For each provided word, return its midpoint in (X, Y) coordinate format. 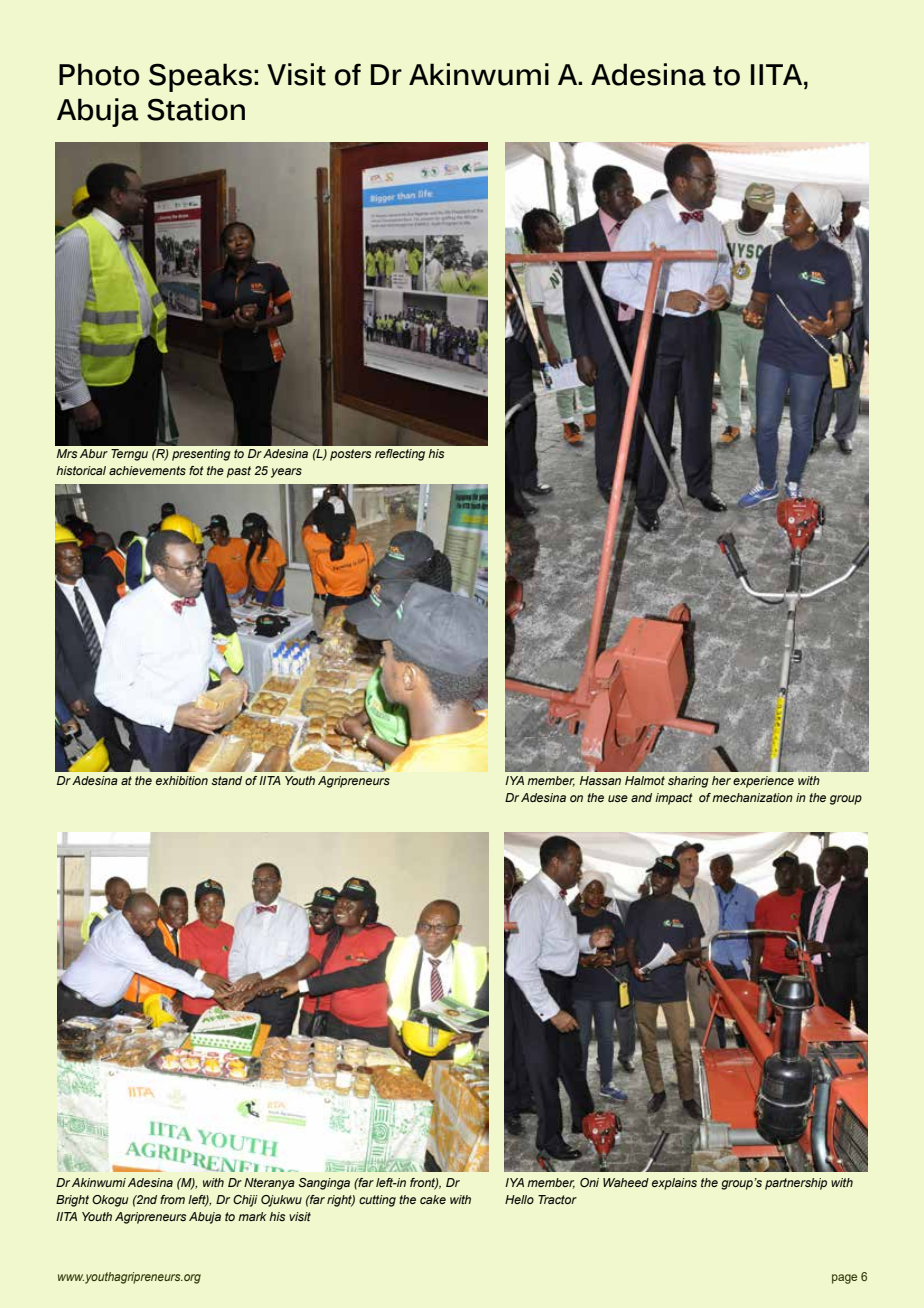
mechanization (752, 797)
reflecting (400, 455)
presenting (201, 455)
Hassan (600, 780)
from (172, 1199)
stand (227, 780)
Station (196, 109)
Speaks (200, 77)
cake (433, 1199)
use (618, 798)
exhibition (182, 780)
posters (350, 455)
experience (763, 782)
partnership (796, 1184)
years (286, 473)
